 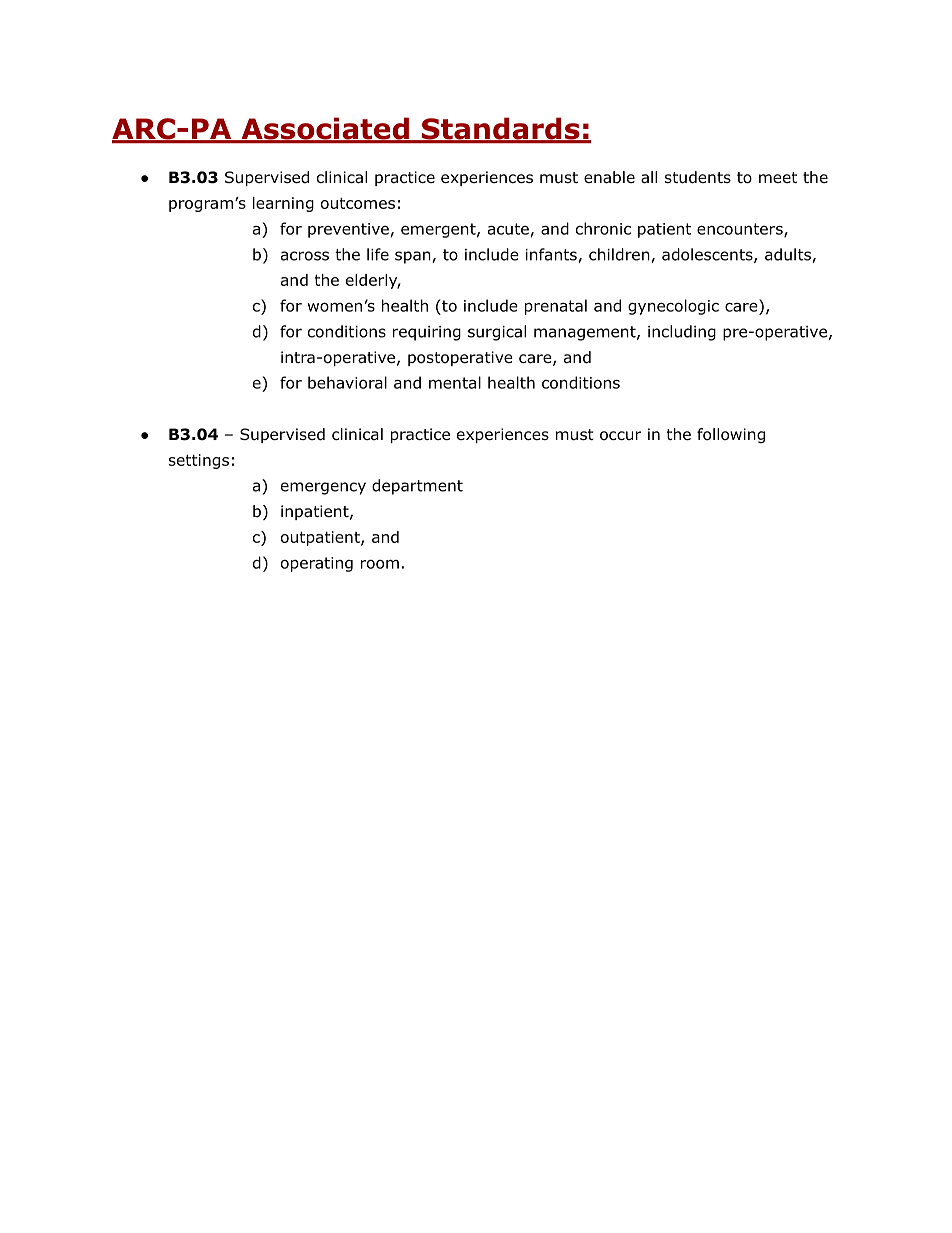 I want to click on following, so click(x=731, y=435).
